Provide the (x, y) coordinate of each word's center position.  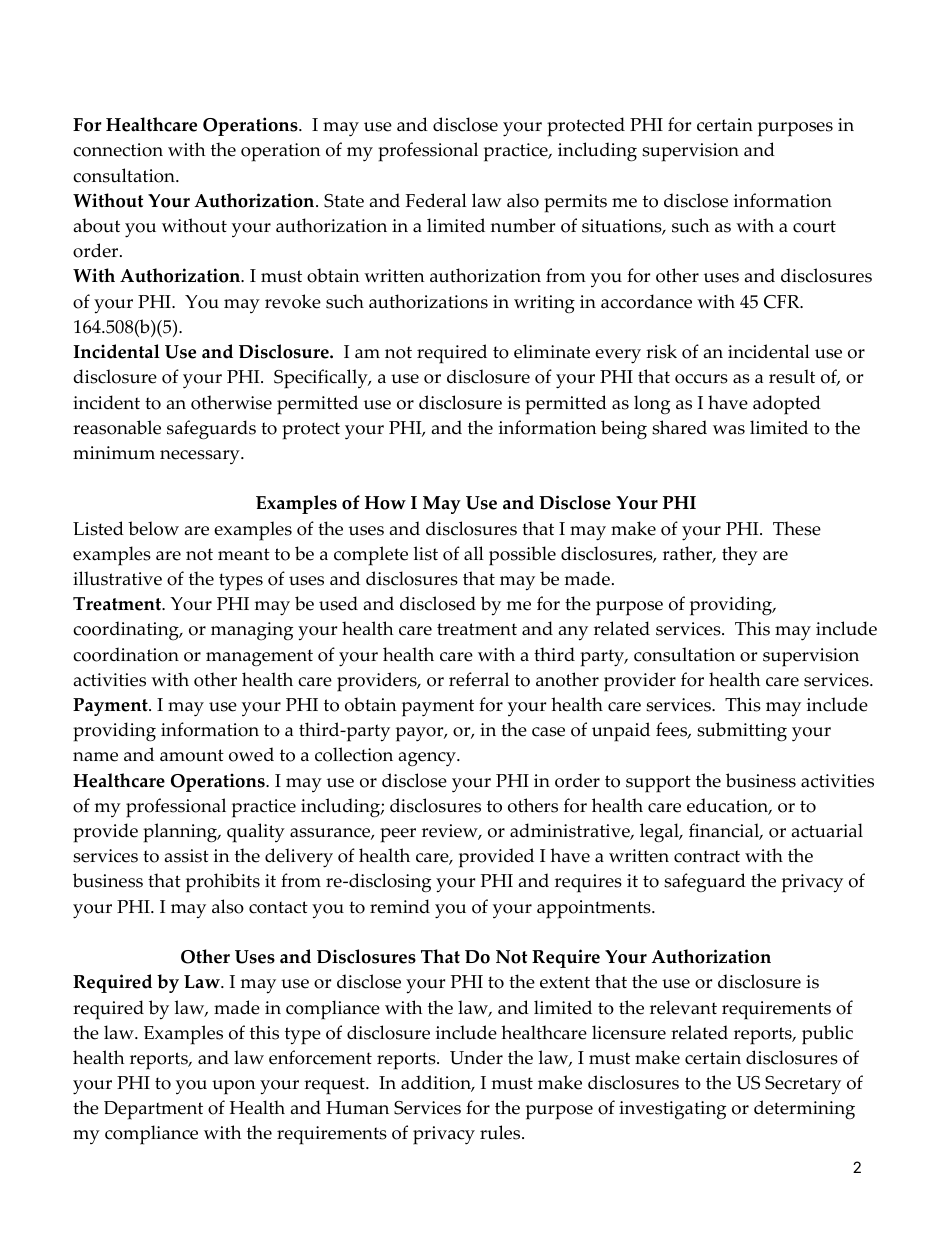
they (740, 555)
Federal (436, 200)
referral (479, 679)
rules (501, 1132)
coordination (126, 654)
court (814, 226)
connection (118, 150)
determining (804, 1110)
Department (153, 1110)
